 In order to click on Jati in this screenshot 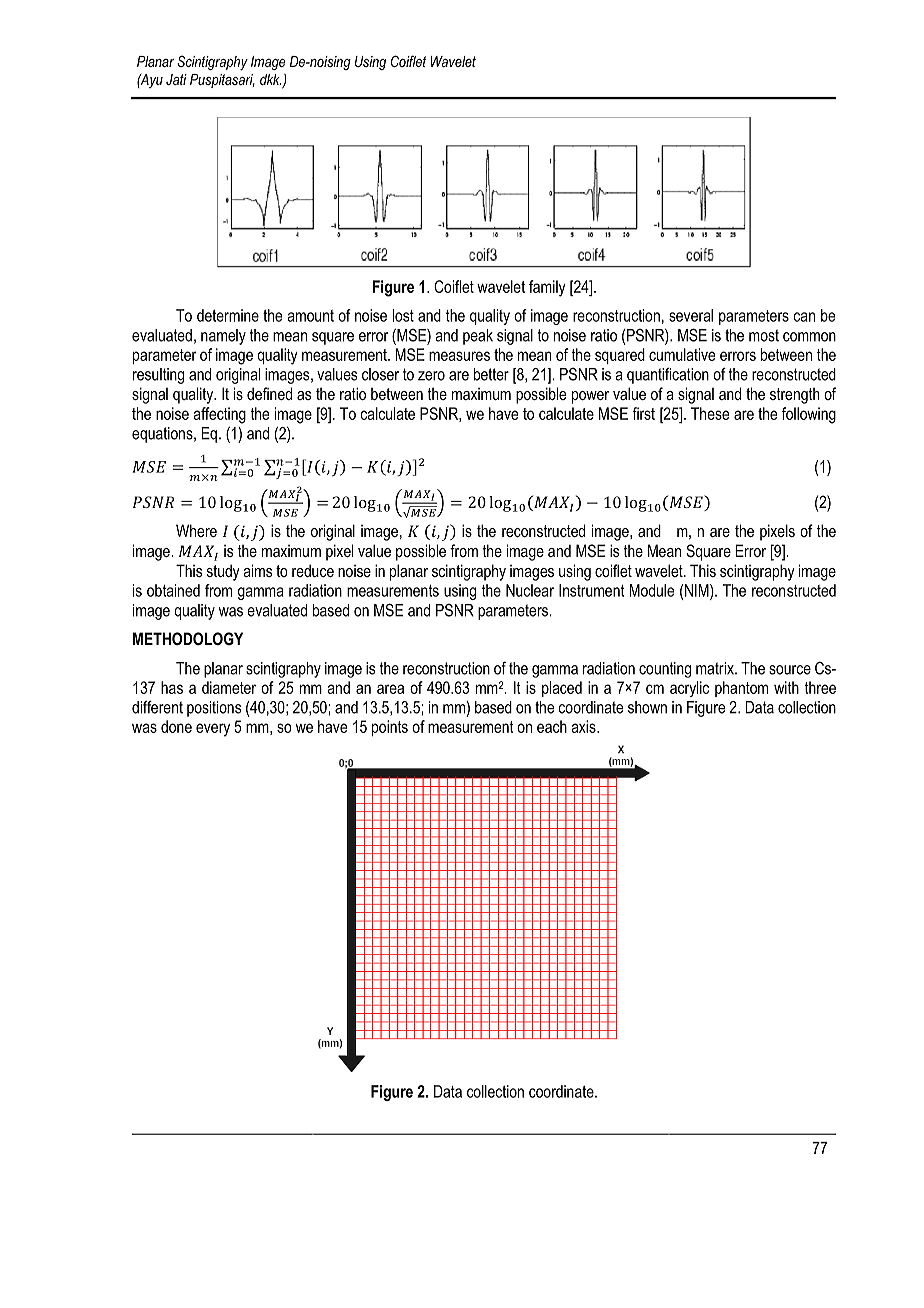, I will do `click(176, 79)`.
